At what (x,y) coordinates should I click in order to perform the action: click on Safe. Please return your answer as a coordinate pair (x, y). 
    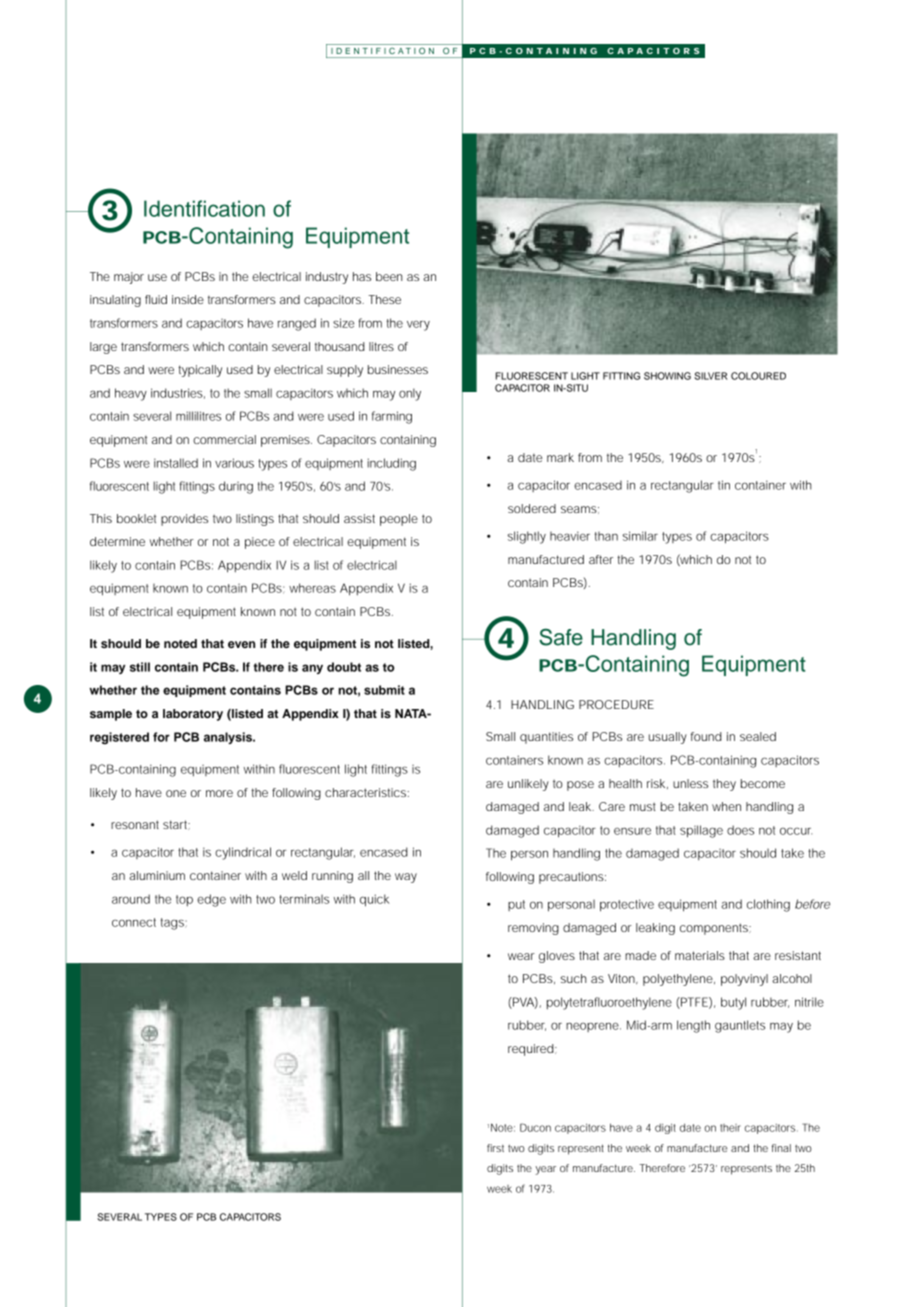
    Looking at the image, I should click on (561, 637).
